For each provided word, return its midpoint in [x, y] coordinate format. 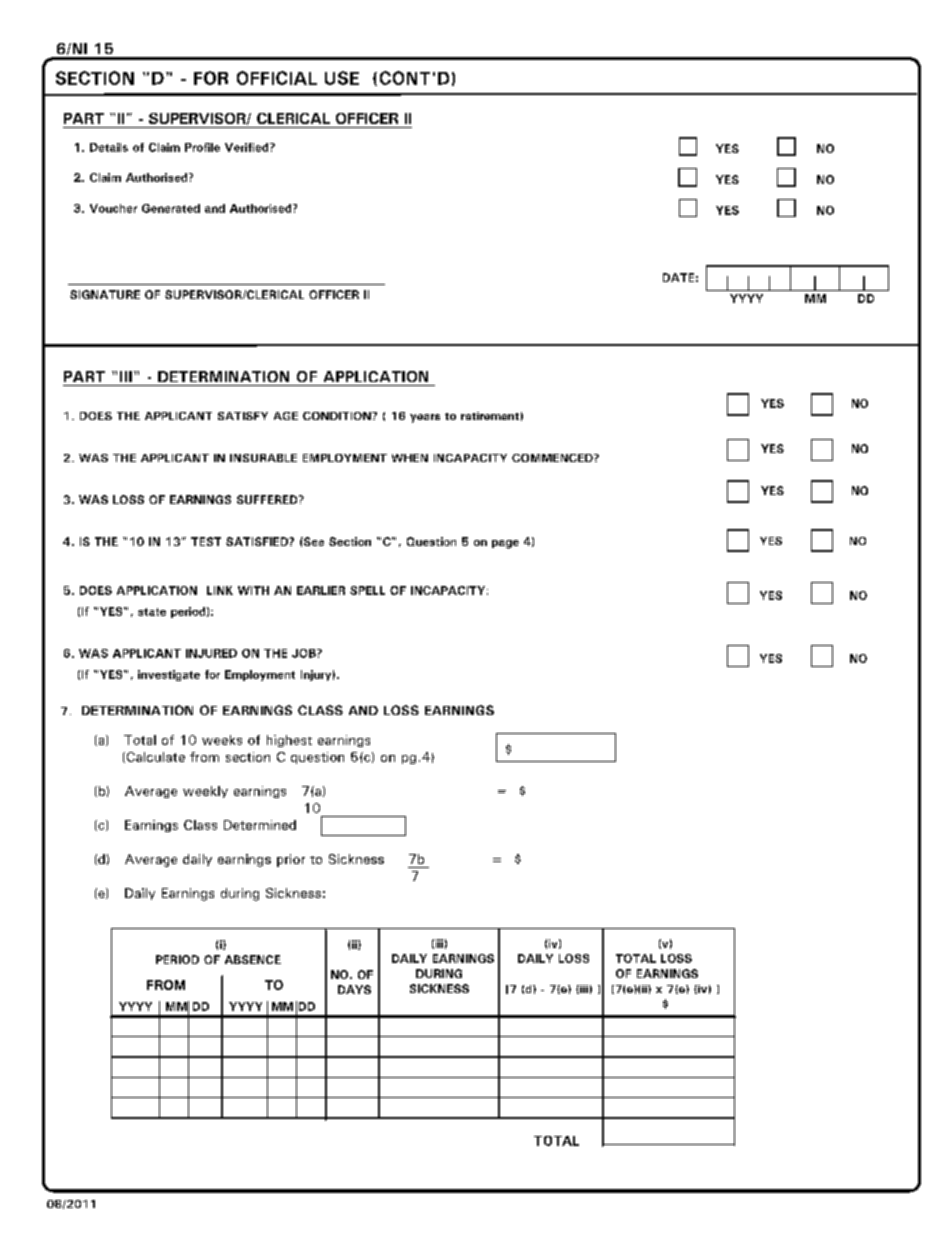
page [505, 544]
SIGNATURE [105, 294]
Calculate [154, 757]
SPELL [367, 590]
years [425, 418]
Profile [202, 147]
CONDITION [338, 416]
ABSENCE [253, 959]
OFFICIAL [277, 78]
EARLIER [321, 590]
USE [342, 78]
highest [289, 741]
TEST [206, 541]
